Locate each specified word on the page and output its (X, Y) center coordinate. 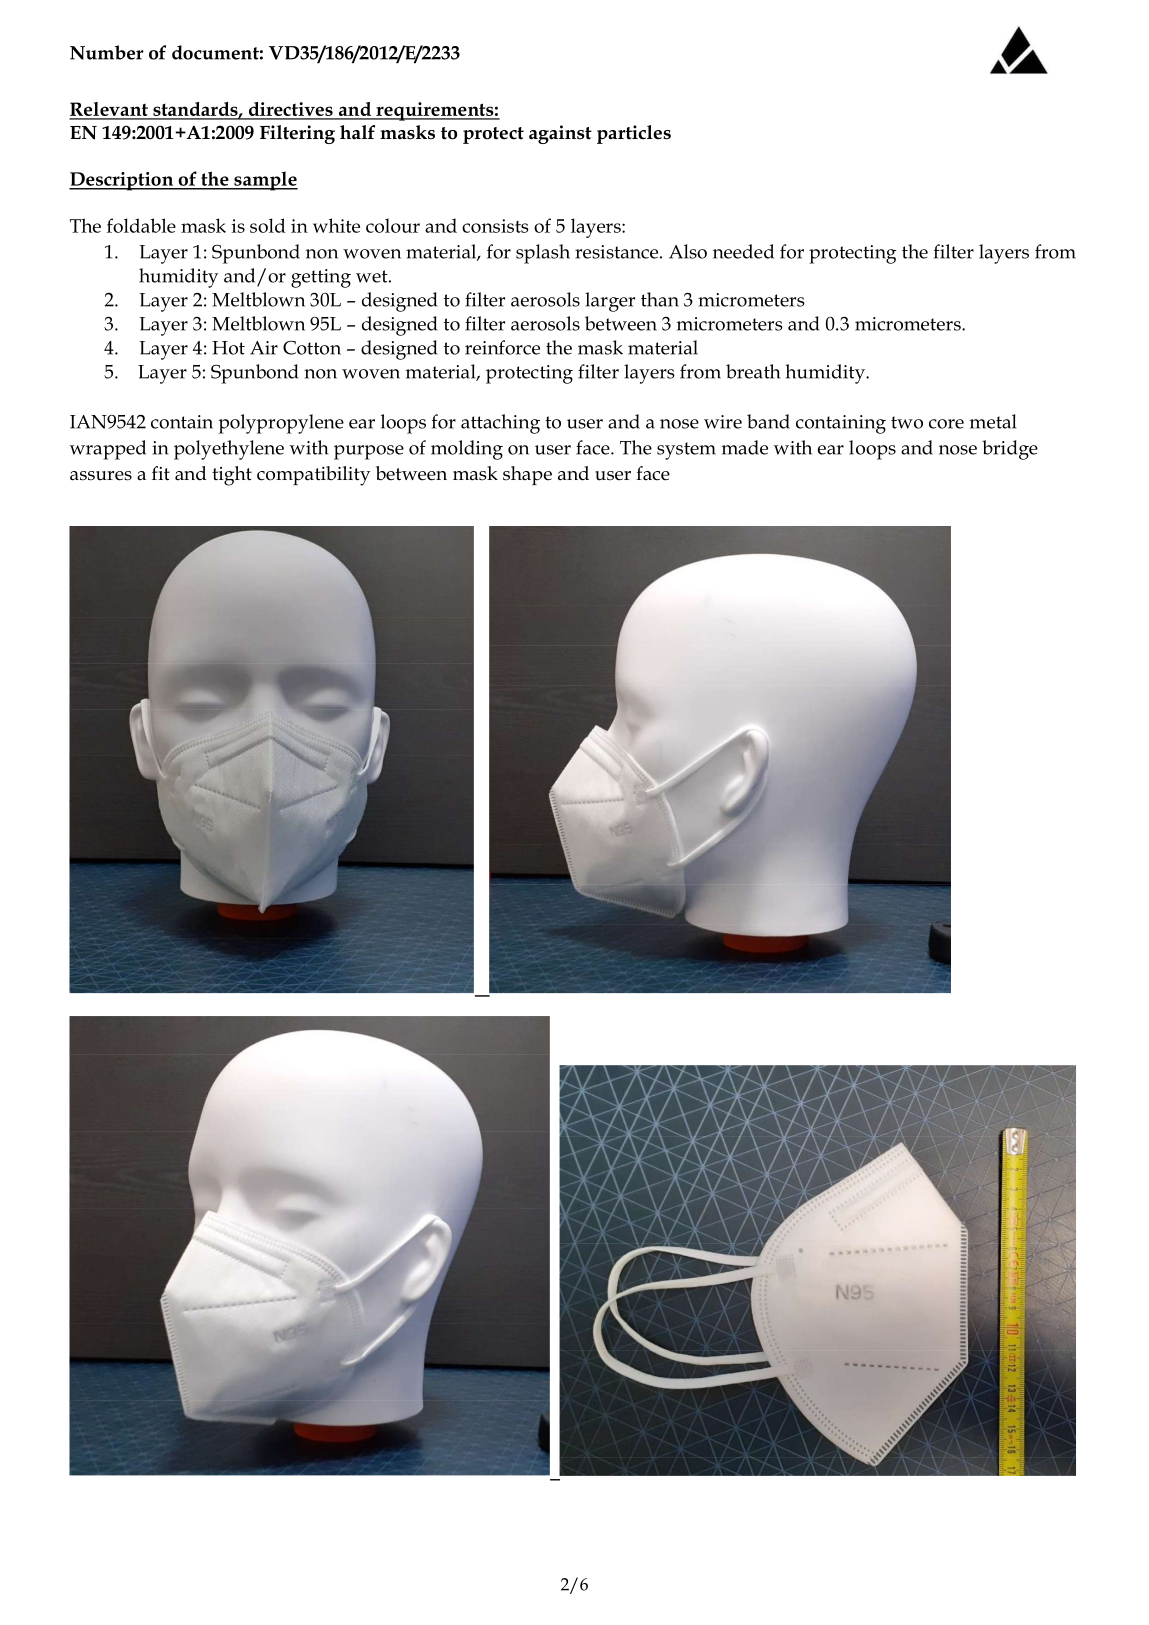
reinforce (502, 347)
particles (634, 134)
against (560, 134)
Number (106, 52)
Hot (228, 348)
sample (265, 181)
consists (495, 226)
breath (753, 371)
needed (743, 251)
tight (232, 476)
